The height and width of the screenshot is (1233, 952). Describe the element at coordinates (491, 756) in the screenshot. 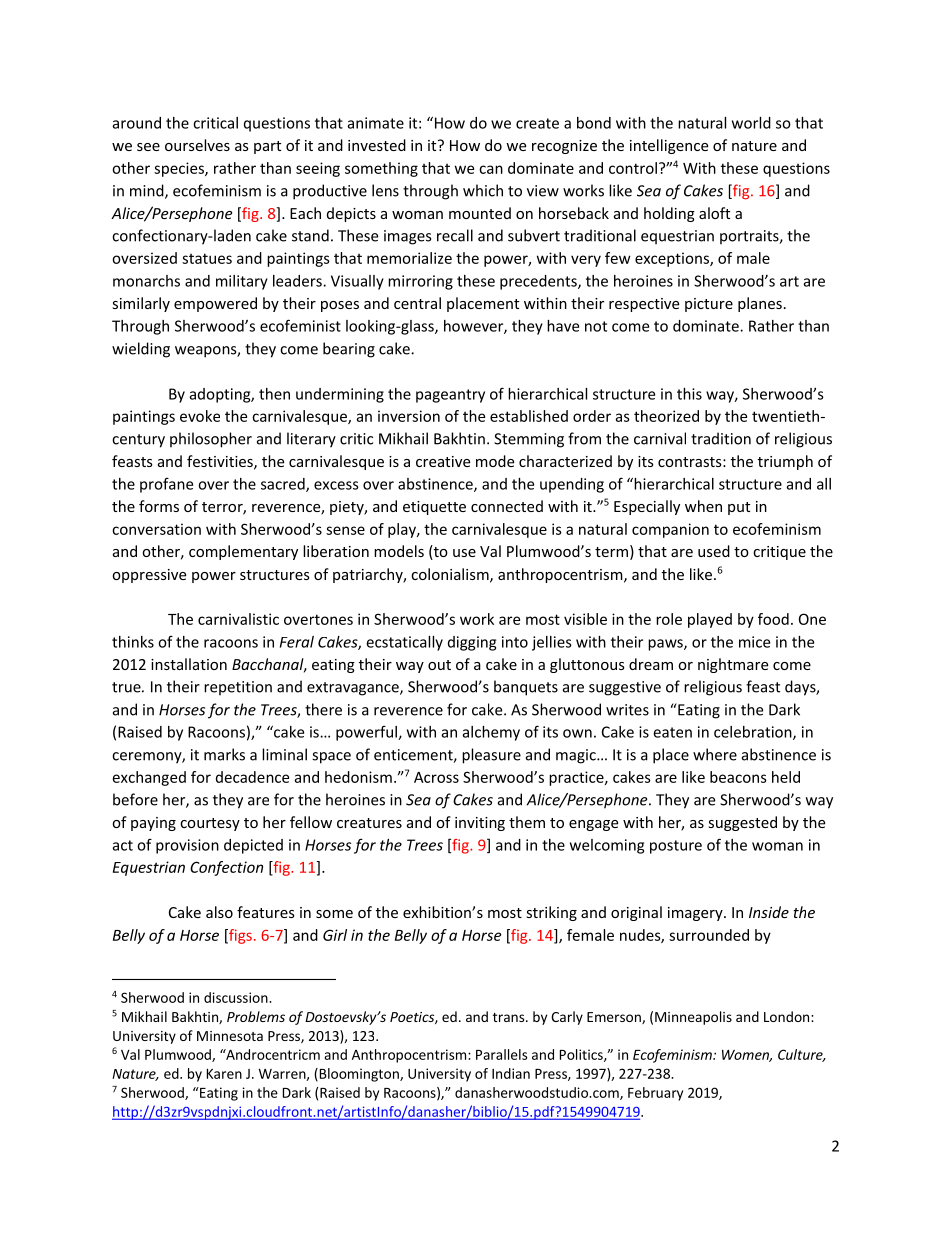

I see `pleasure` at that location.
